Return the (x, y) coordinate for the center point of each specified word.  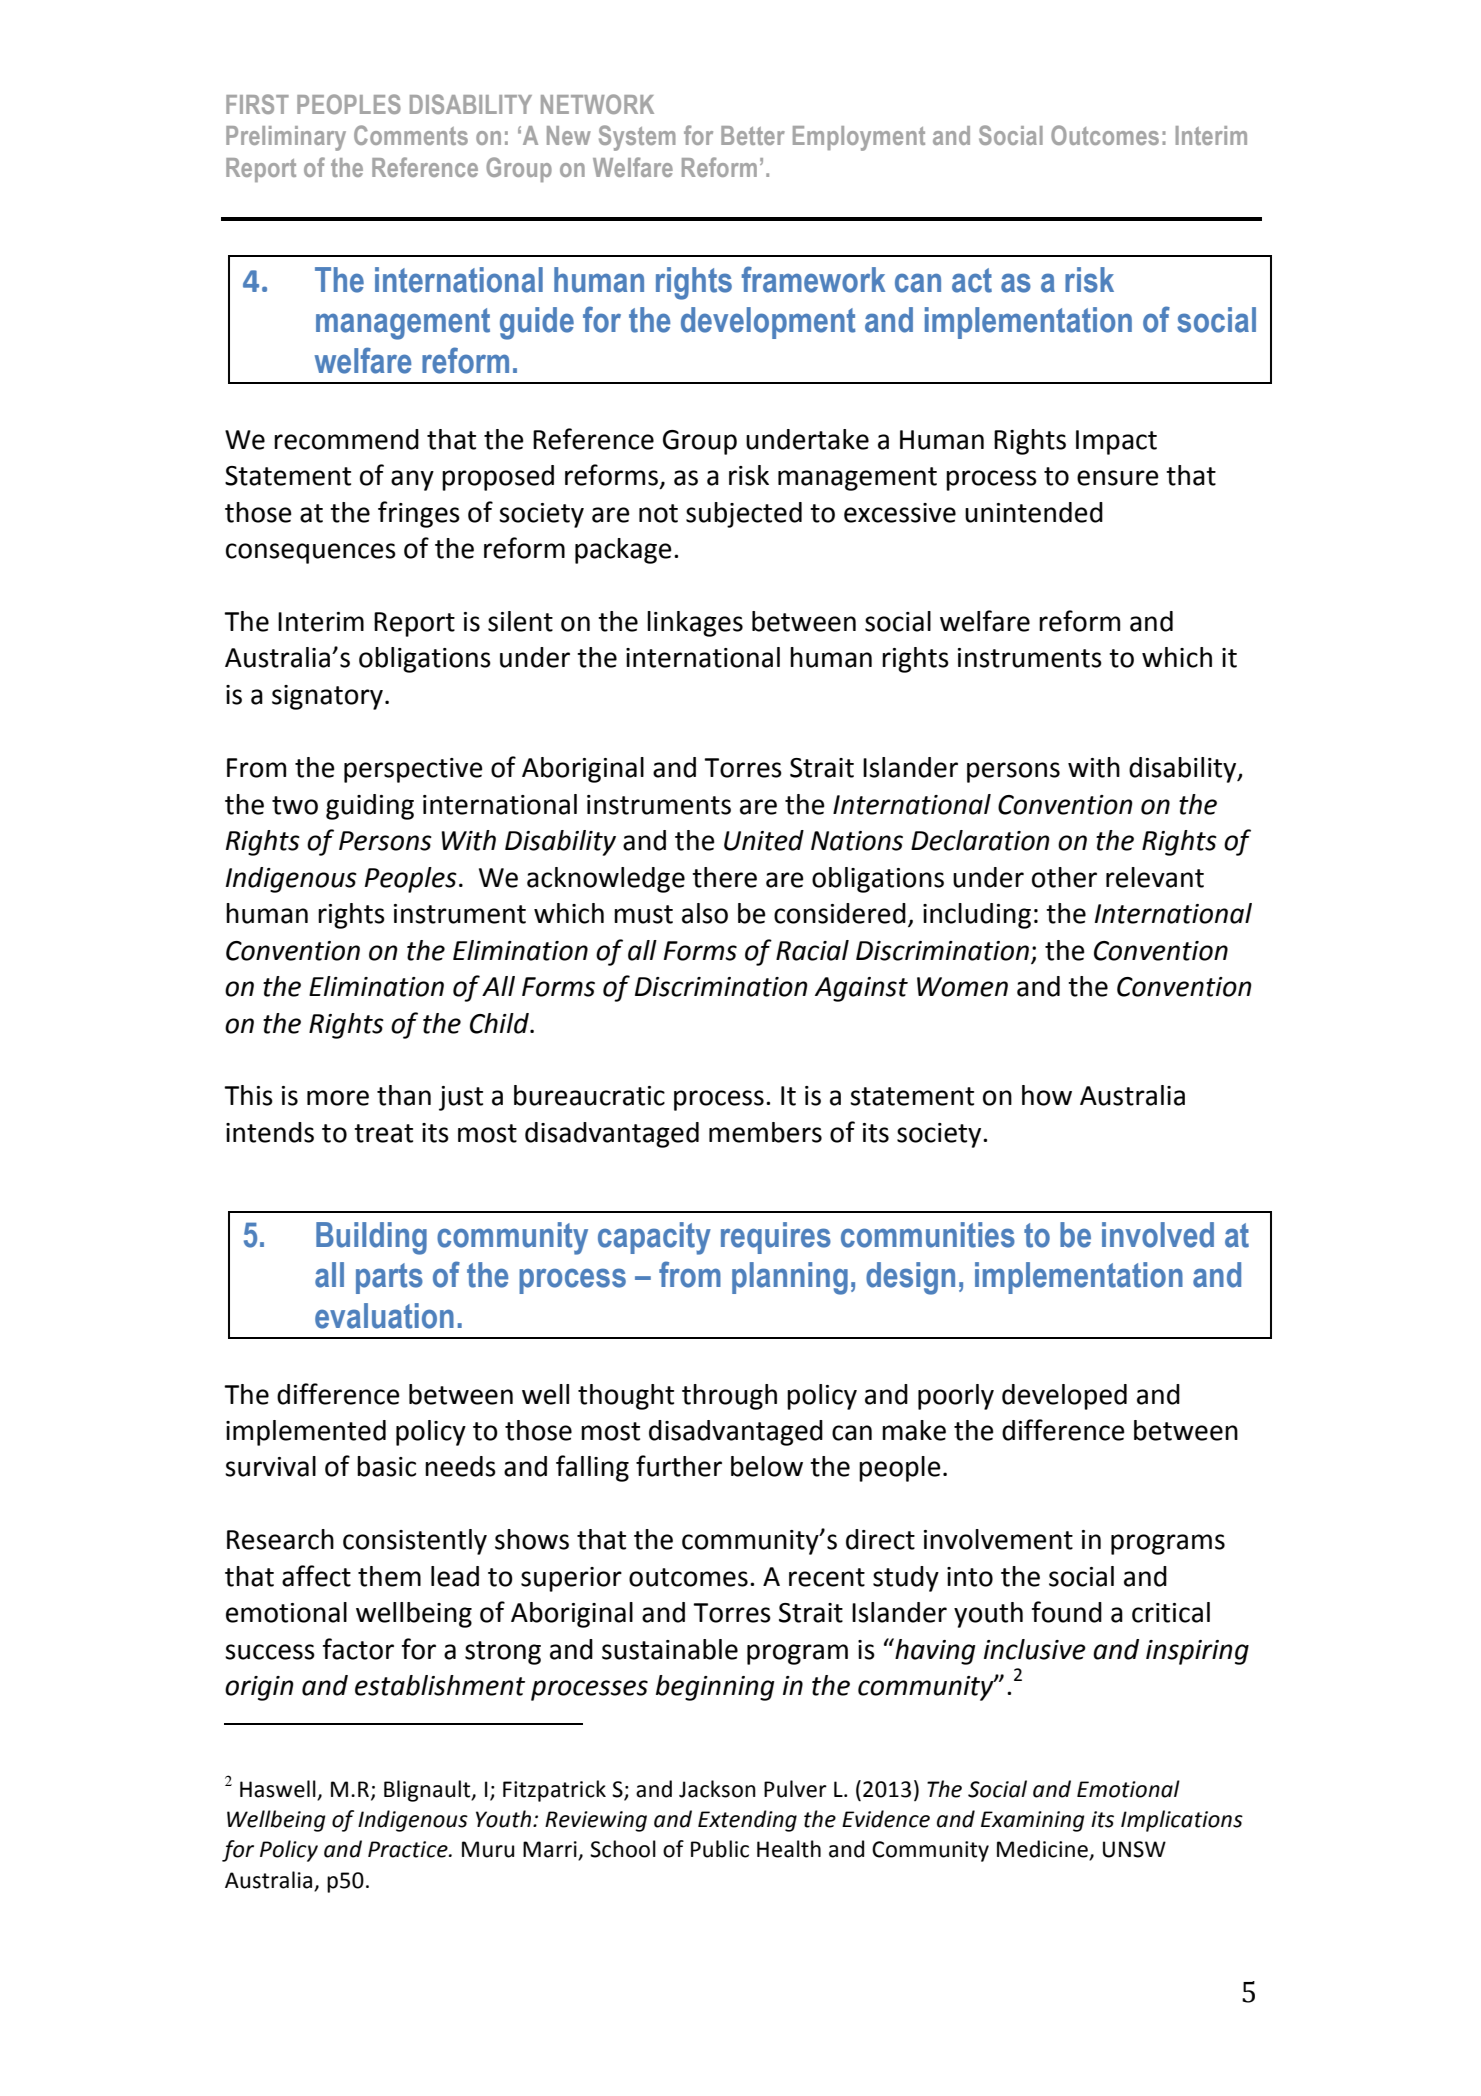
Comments (411, 135)
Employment (859, 138)
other (1064, 877)
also (705, 913)
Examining (1033, 1821)
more (338, 1098)
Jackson (717, 1789)
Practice (409, 1849)
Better (753, 135)
